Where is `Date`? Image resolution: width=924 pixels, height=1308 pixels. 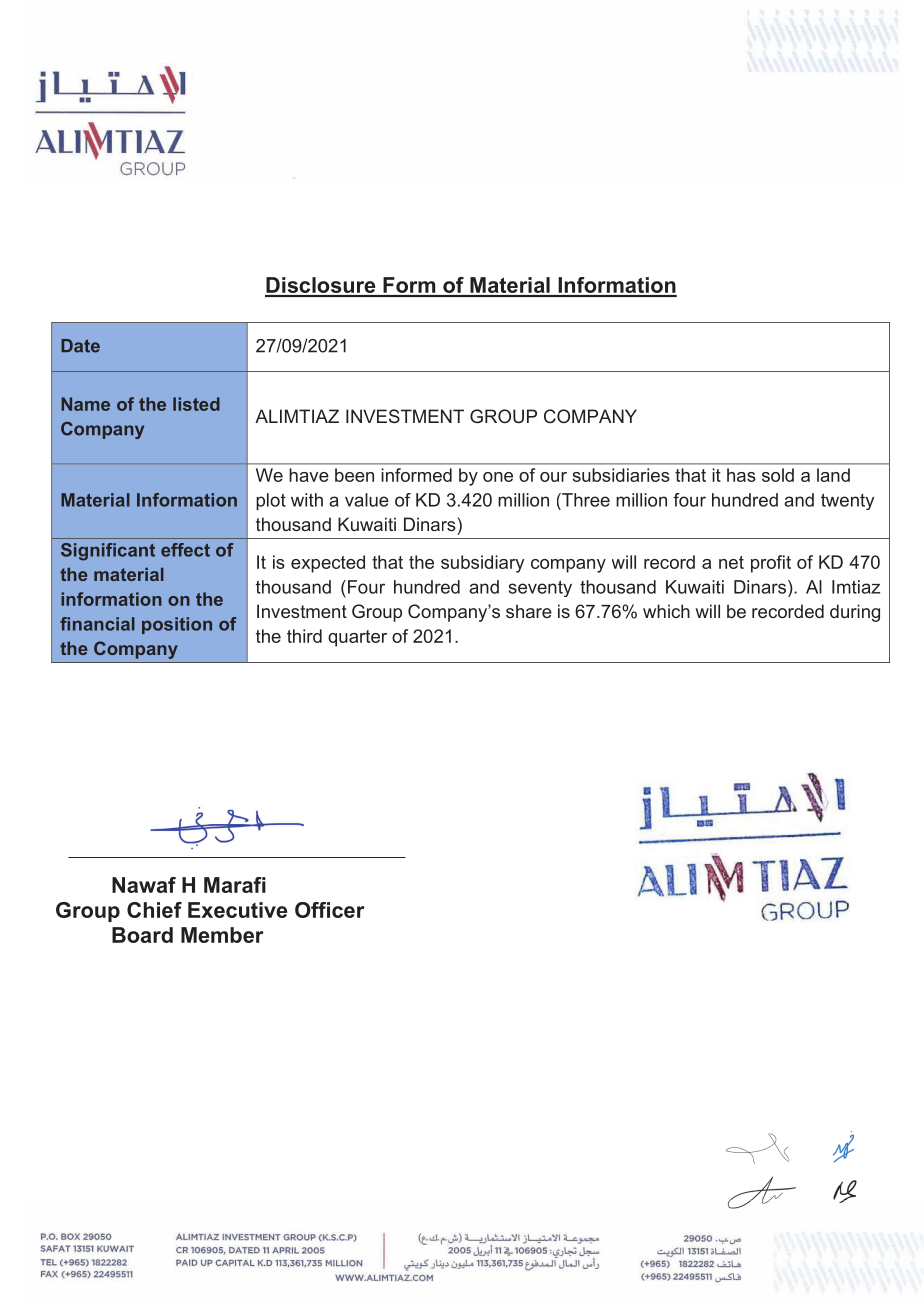 Date is located at coordinates (80, 346).
